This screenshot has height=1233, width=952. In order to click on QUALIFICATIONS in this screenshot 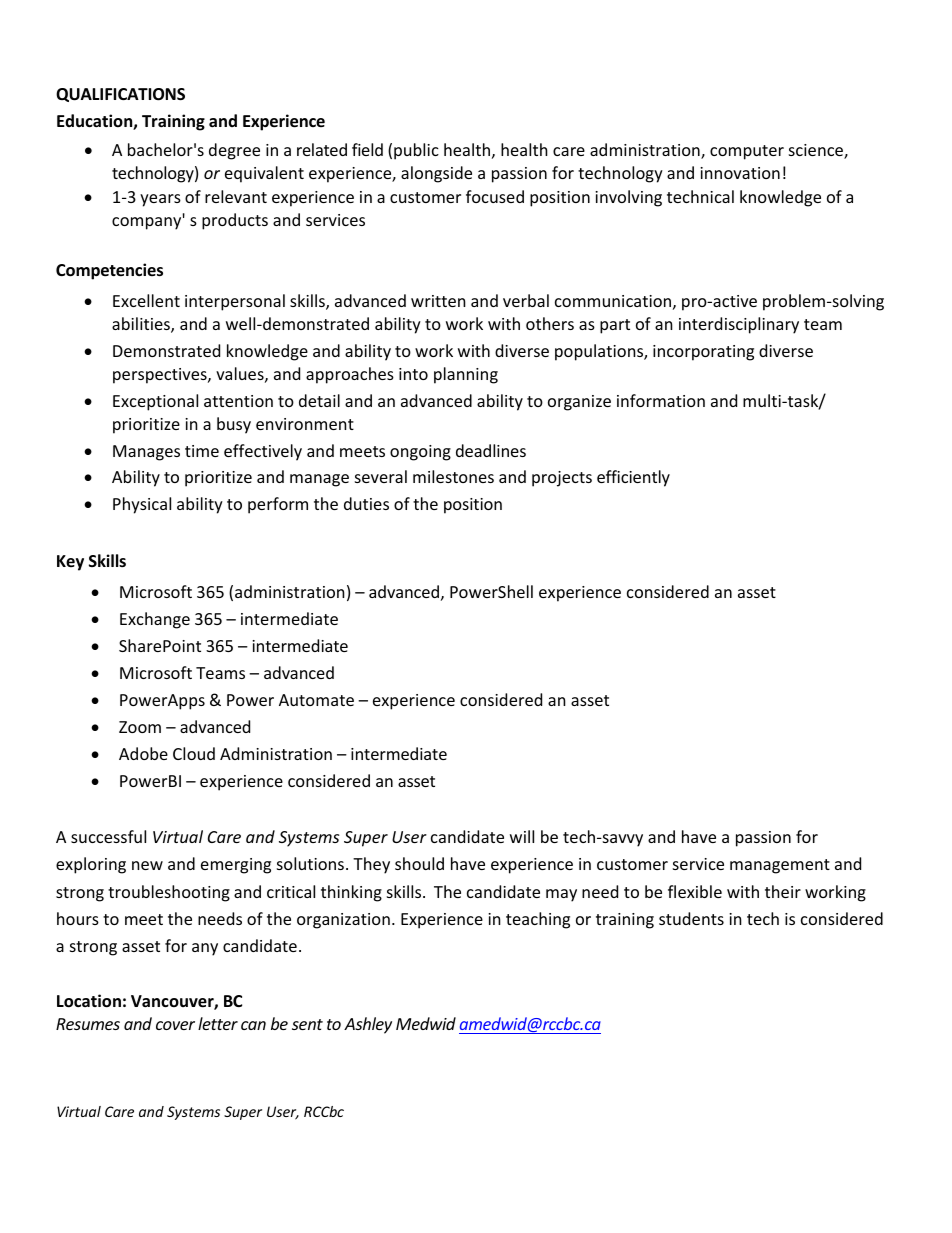, I will do `click(120, 95)`.
